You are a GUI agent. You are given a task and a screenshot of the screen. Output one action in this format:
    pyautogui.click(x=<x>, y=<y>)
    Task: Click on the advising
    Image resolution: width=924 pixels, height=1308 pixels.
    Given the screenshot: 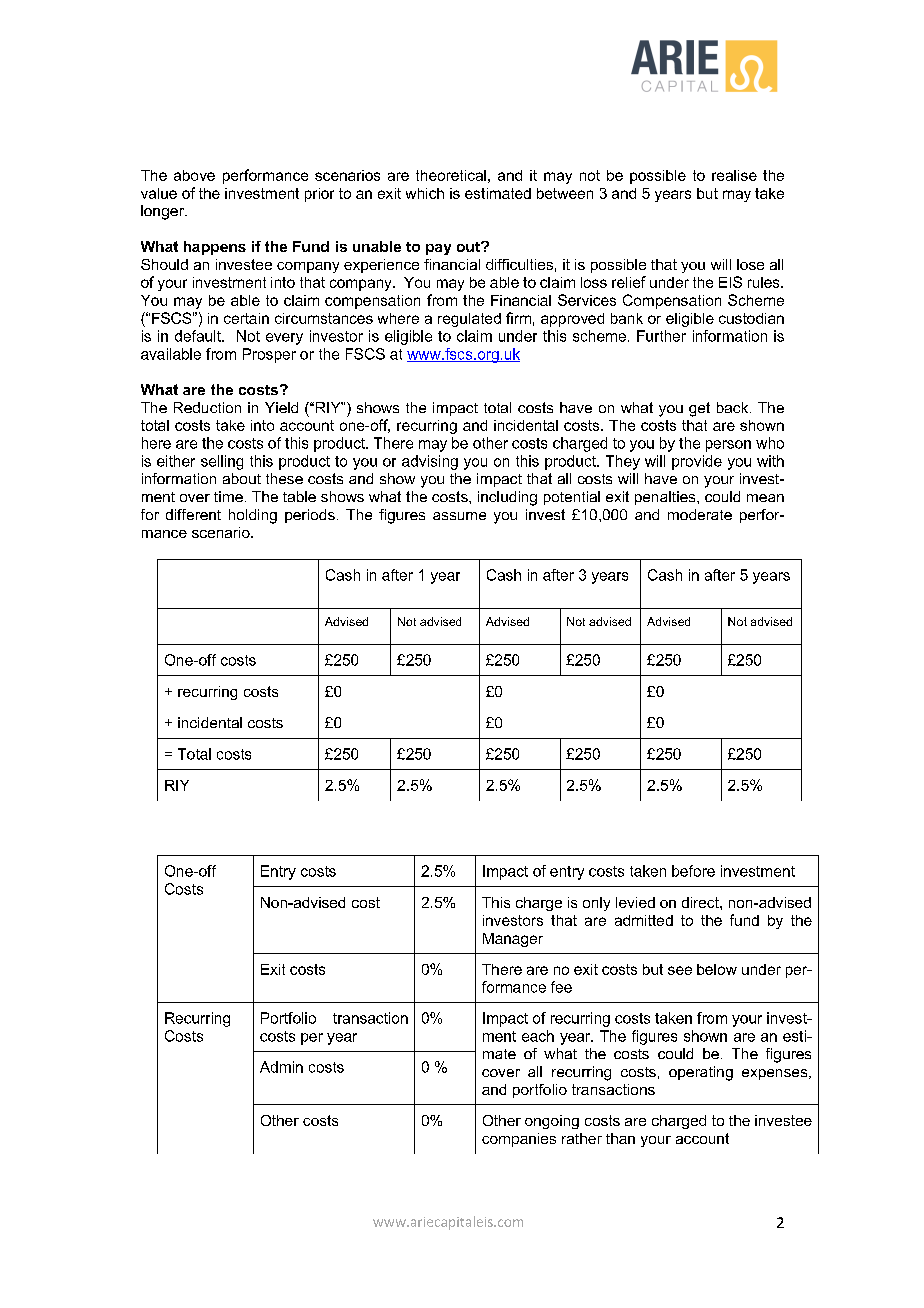 What is the action you would take?
    pyautogui.click(x=430, y=462)
